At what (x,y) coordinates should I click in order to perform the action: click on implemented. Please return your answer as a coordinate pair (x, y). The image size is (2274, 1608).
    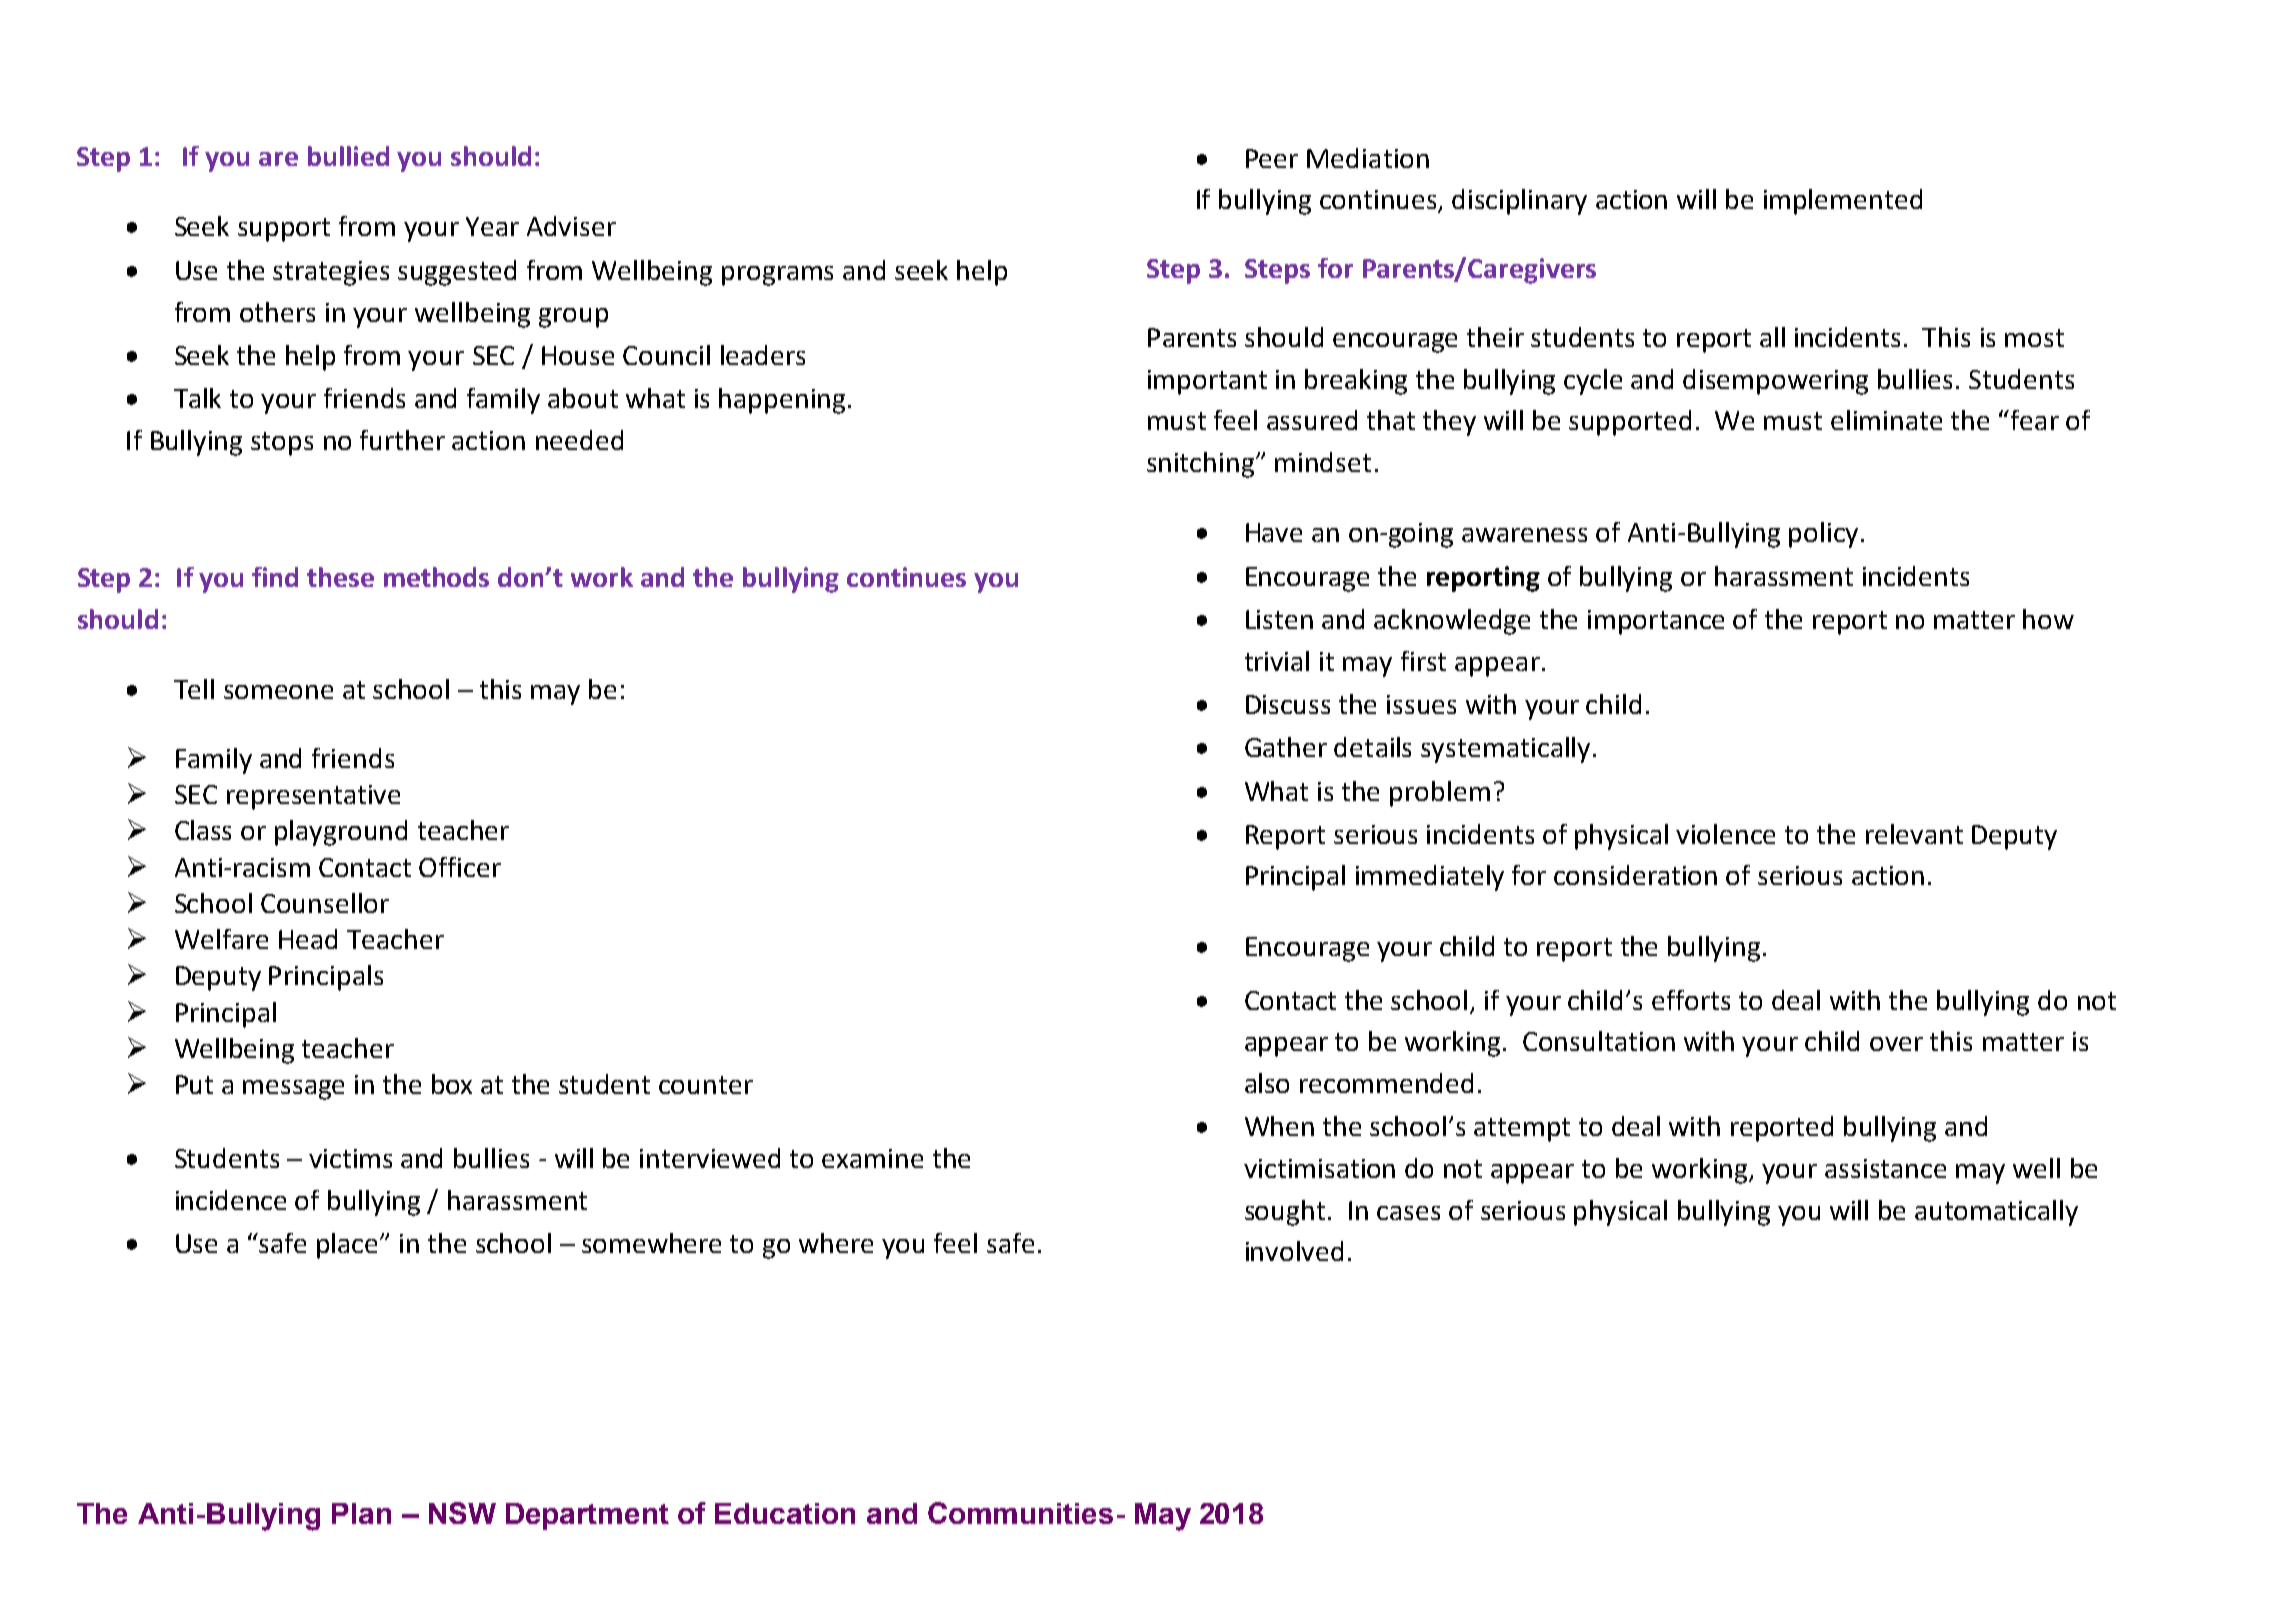
    Looking at the image, I should click on (1843, 202).
